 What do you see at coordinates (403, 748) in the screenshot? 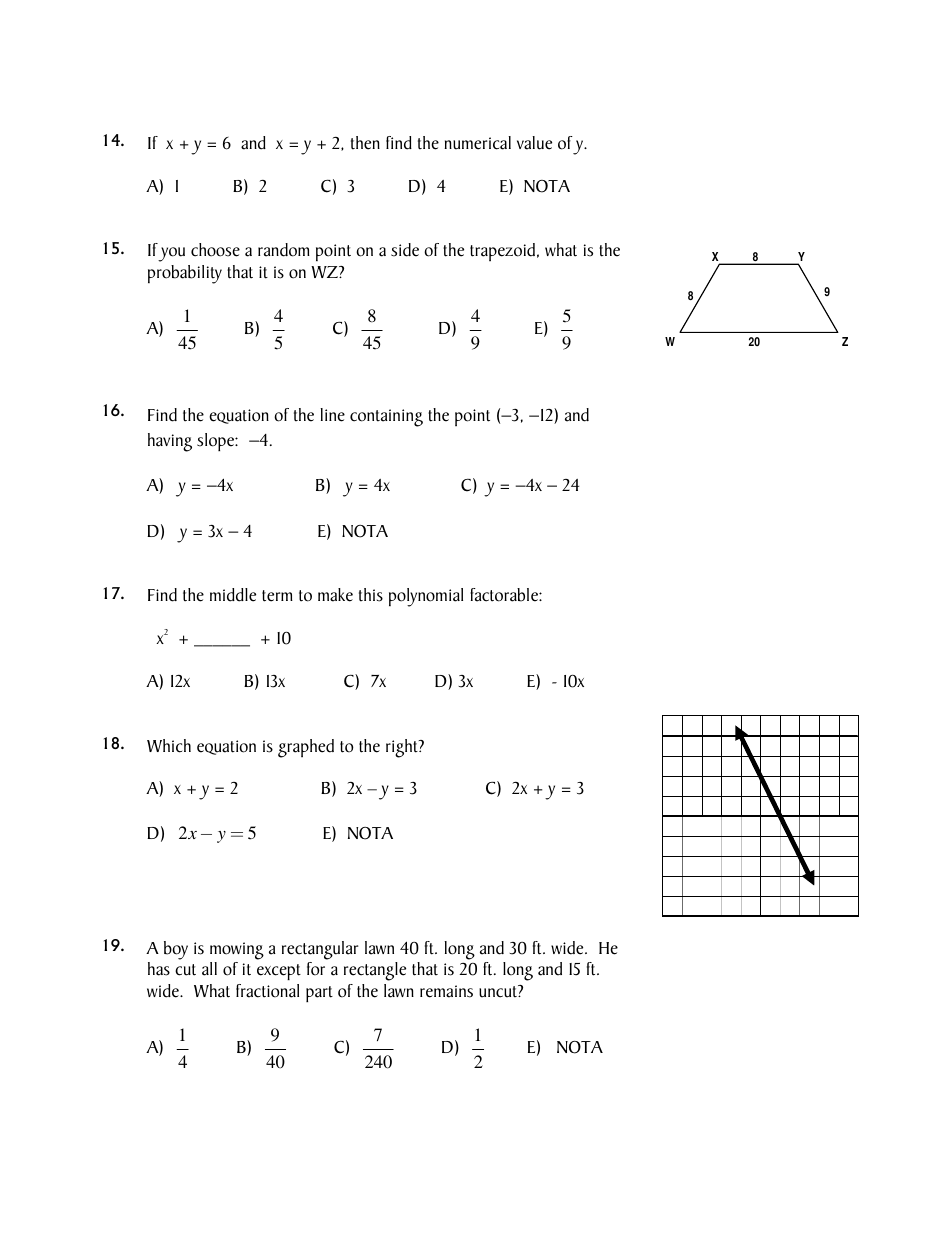
I see `right` at bounding box center [403, 748].
